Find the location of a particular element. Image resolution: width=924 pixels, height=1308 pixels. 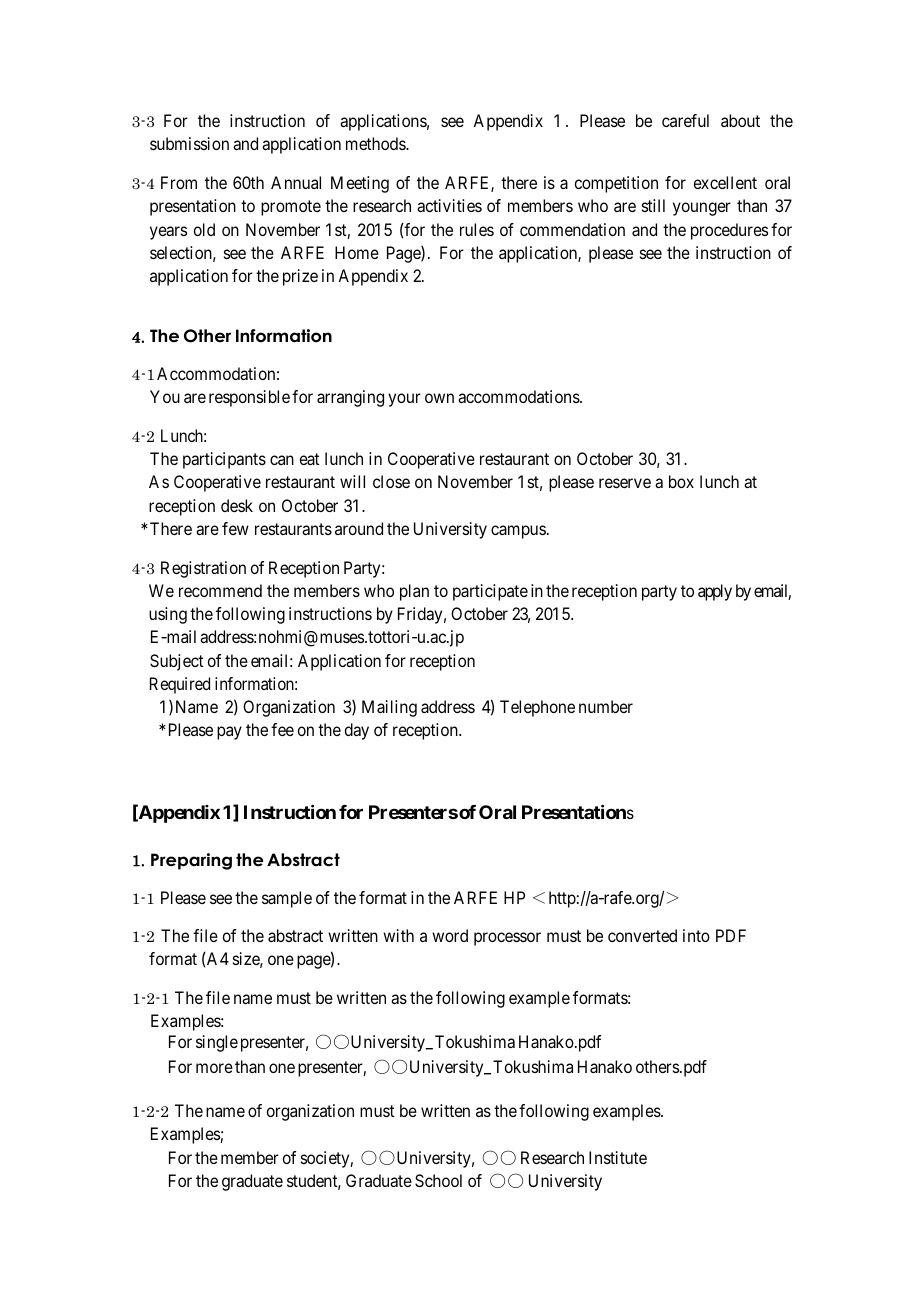

activities is located at coordinates (449, 205).
